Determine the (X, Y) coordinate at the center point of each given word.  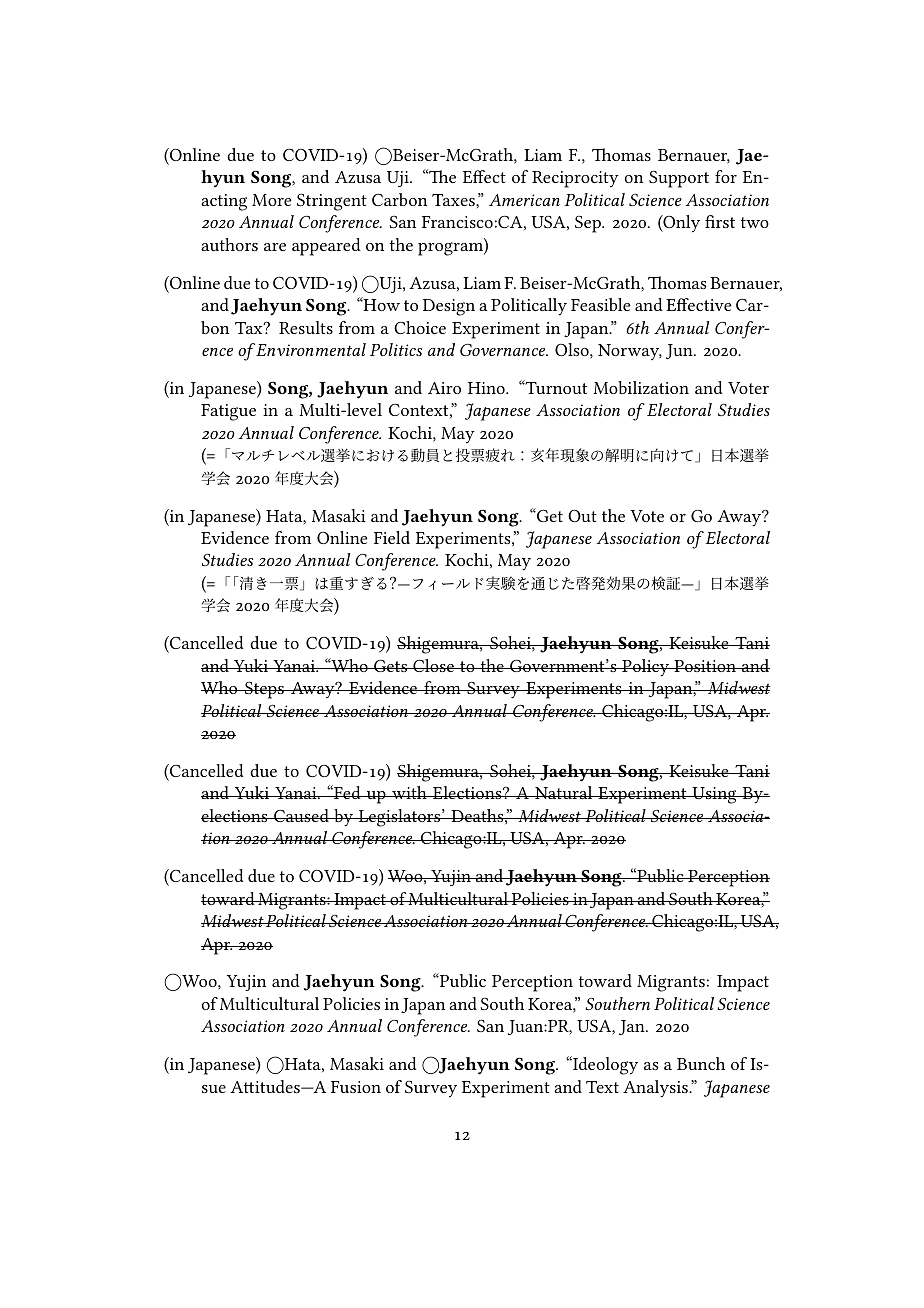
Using (714, 795)
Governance (504, 350)
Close (433, 665)
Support (679, 179)
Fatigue (228, 412)
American (524, 200)
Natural (564, 792)
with (409, 792)
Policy (645, 668)
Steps (264, 690)
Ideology (604, 1065)
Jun (680, 351)
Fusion (356, 1087)
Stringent (332, 202)
